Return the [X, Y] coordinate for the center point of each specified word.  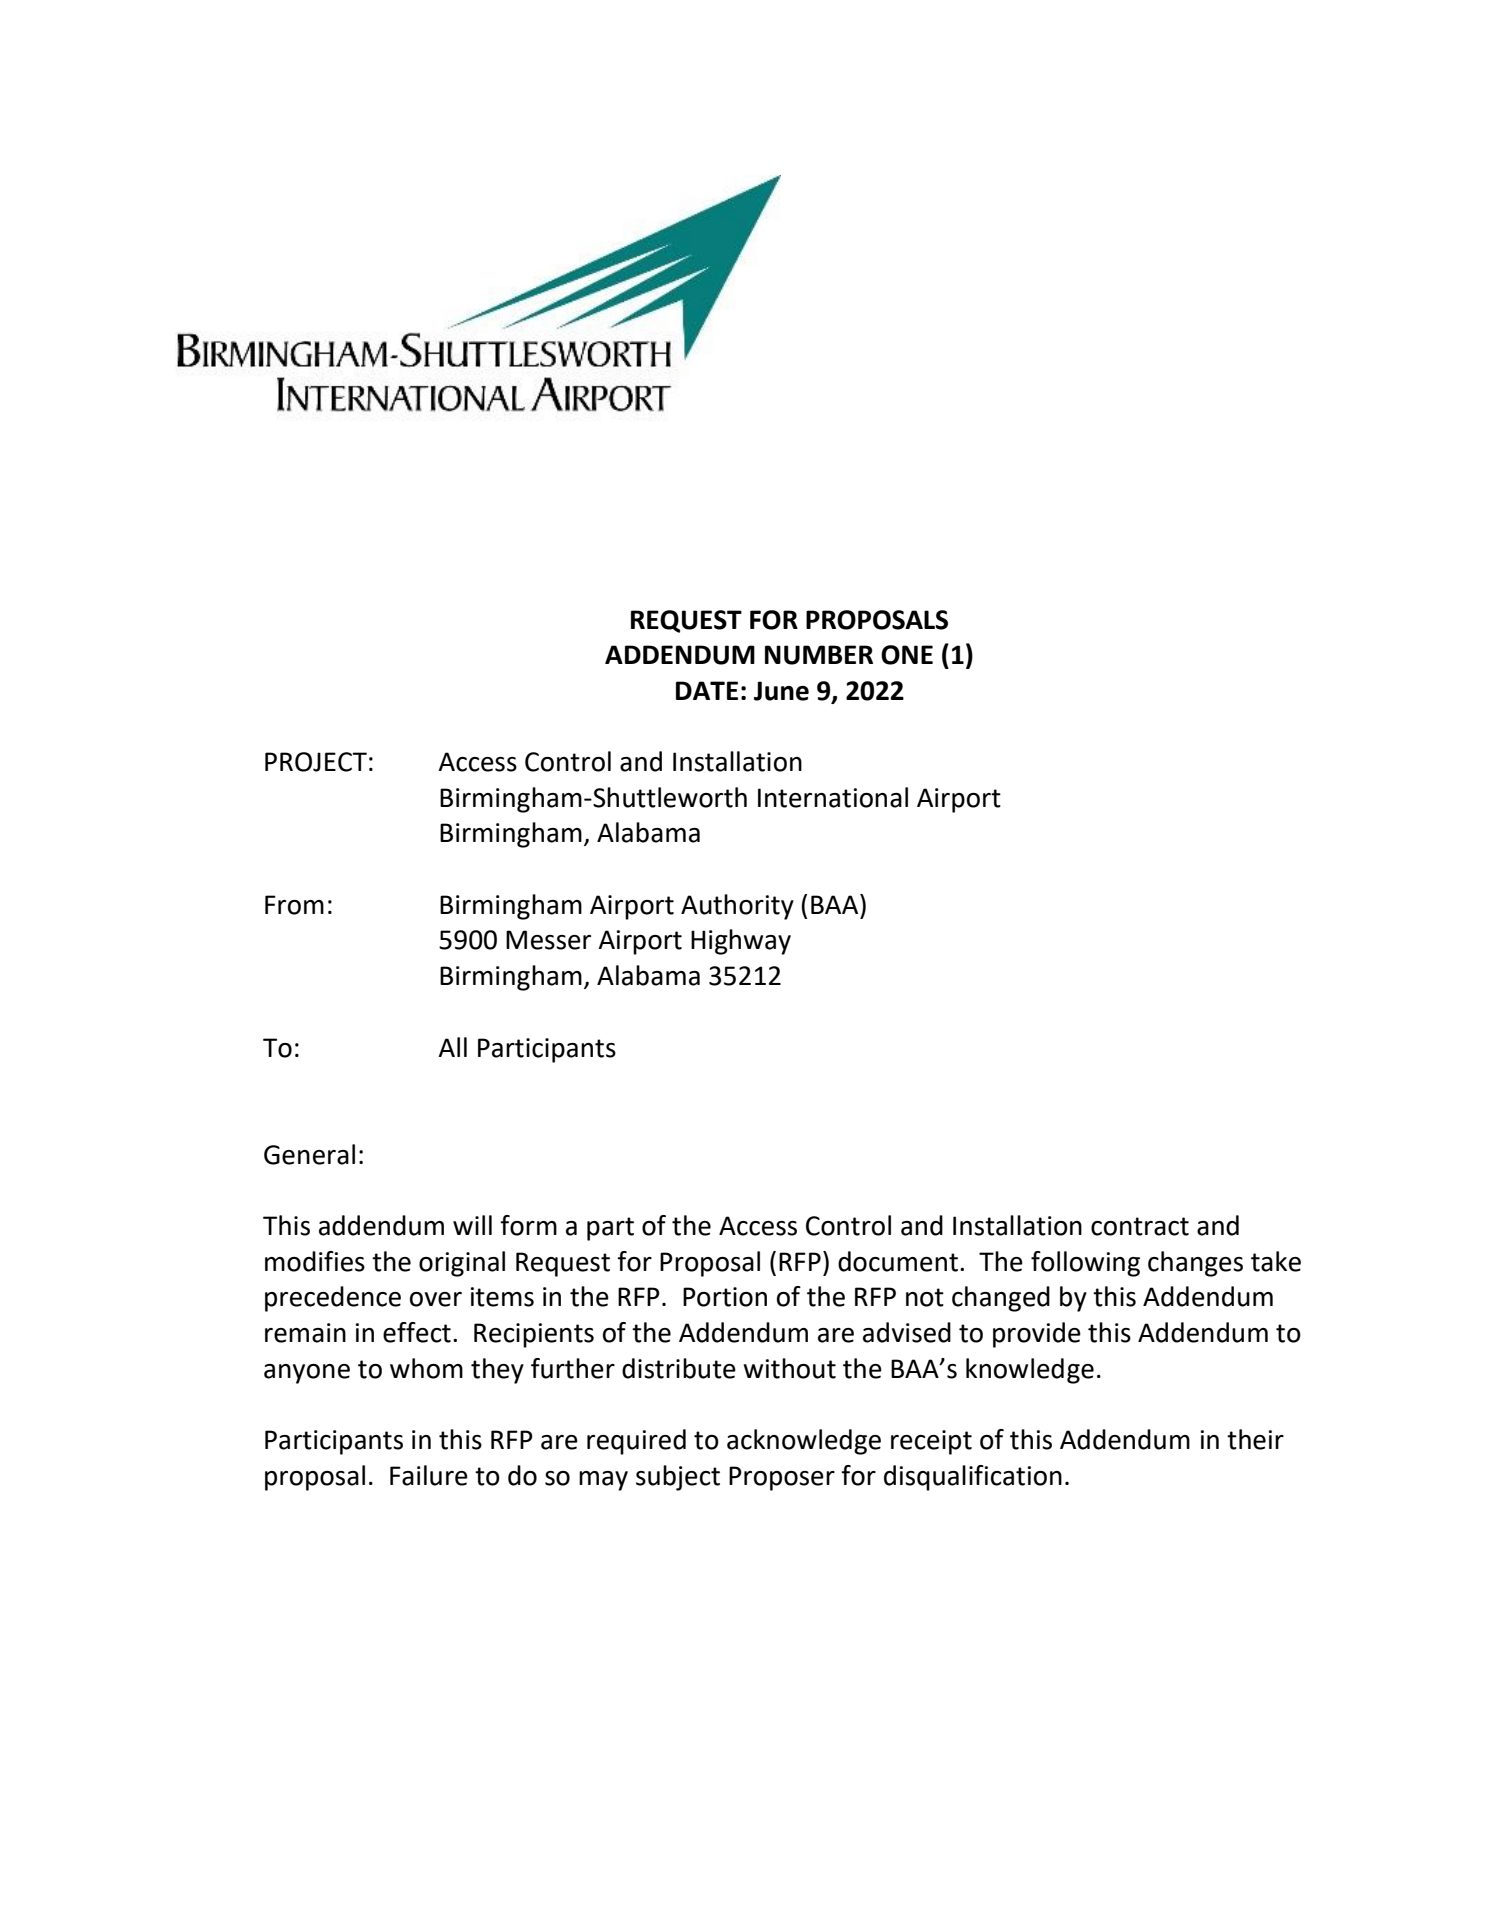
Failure [429, 1475]
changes [1195, 1264]
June [781, 691]
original [462, 1264]
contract [1140, 1226]
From [294, 905]
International [833, 797]
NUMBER [819, 655]
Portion [725, 1297]
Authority [737, 907]
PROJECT [316, 762]
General [309, 1154]
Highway [741, 942]
